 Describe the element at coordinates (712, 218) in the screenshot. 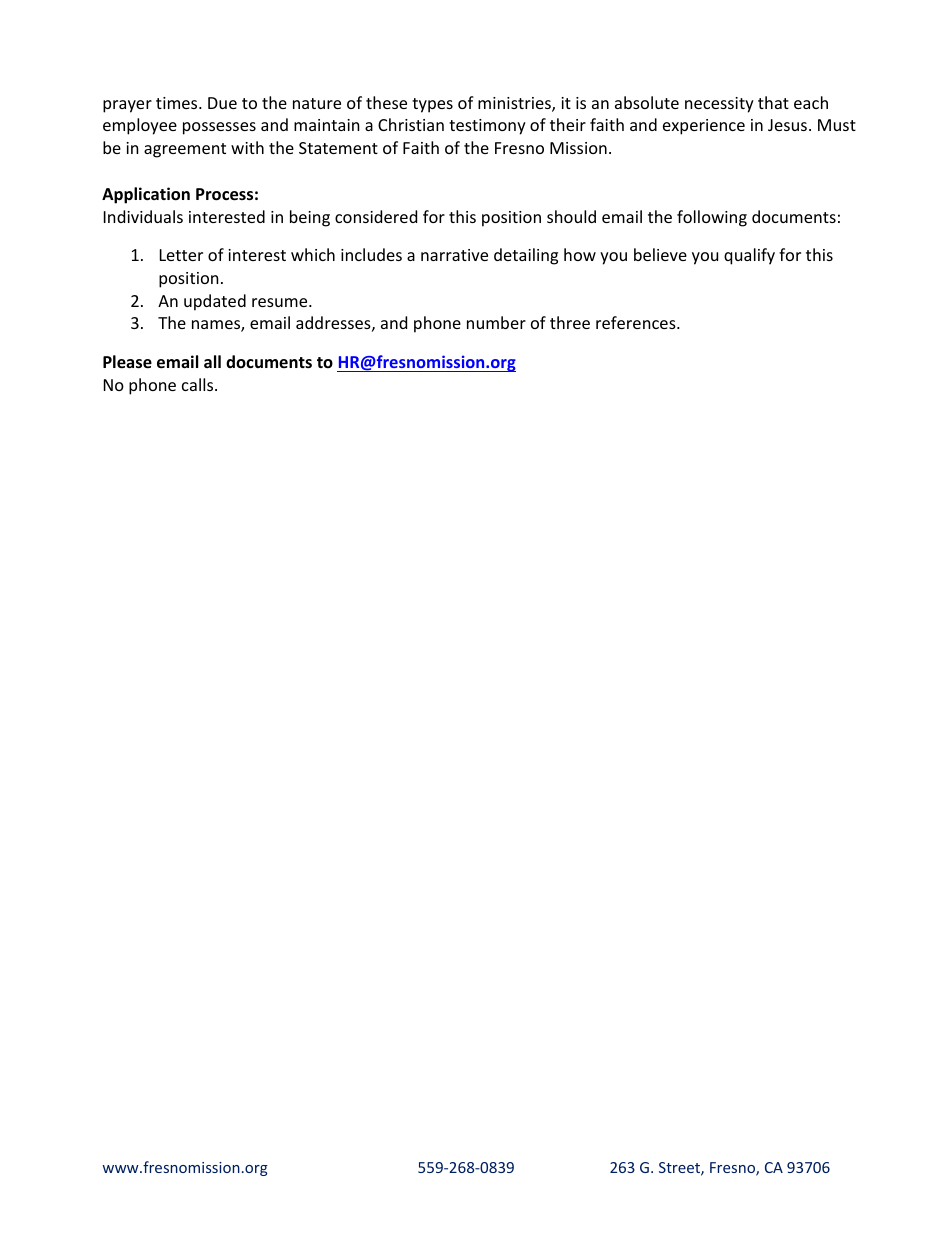

I see `following` at that location.
